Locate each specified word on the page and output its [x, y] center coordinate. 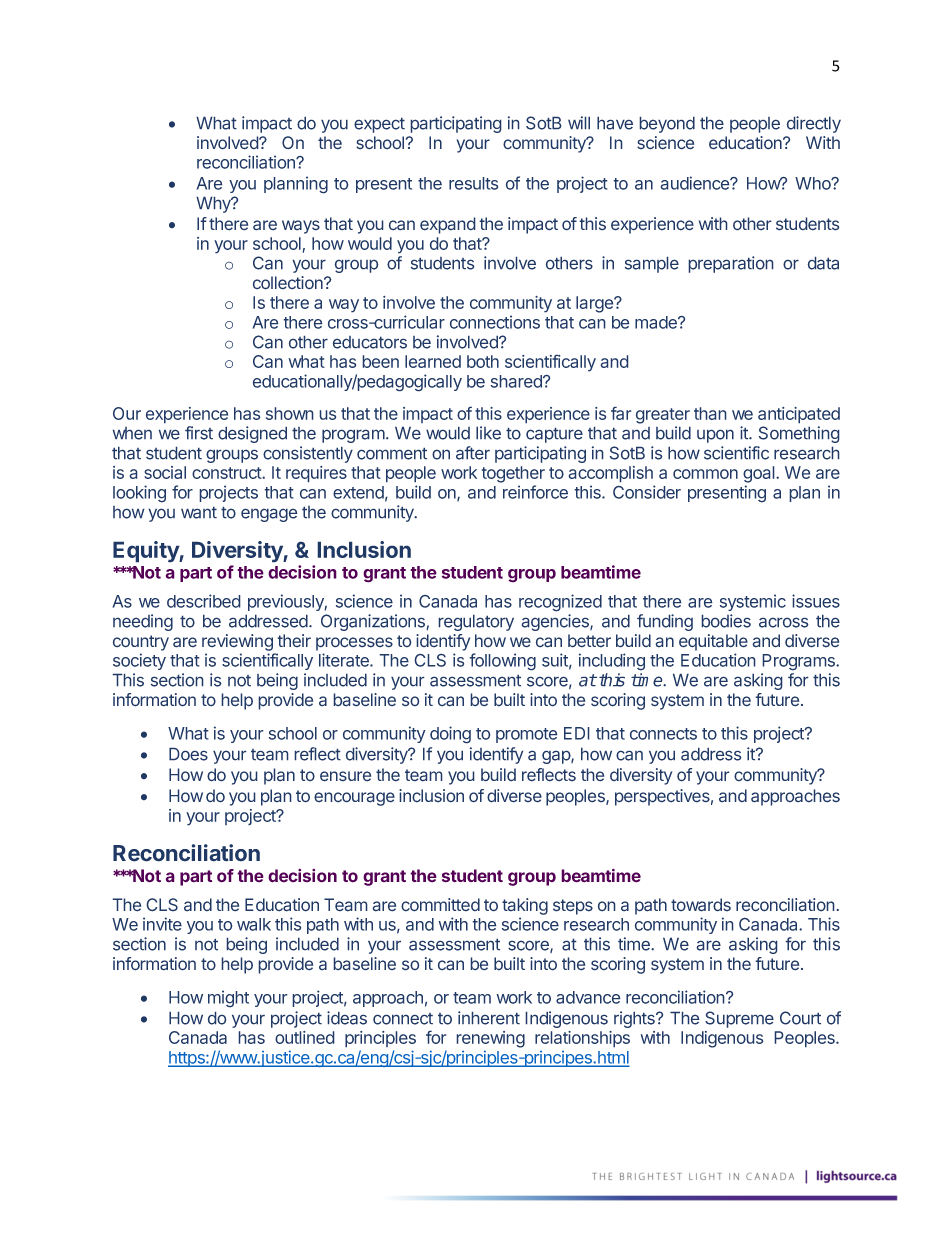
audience [695, 183]
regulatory [476, 622]
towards [701, 905]
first [199, 433]
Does [188, 754]
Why [214, 204]
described [204, 601]
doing [450, 735]
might [228, 999]
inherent [489, 1018]
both [483, 361]
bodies [726, 621]
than [710, 413]
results [473, 183]
